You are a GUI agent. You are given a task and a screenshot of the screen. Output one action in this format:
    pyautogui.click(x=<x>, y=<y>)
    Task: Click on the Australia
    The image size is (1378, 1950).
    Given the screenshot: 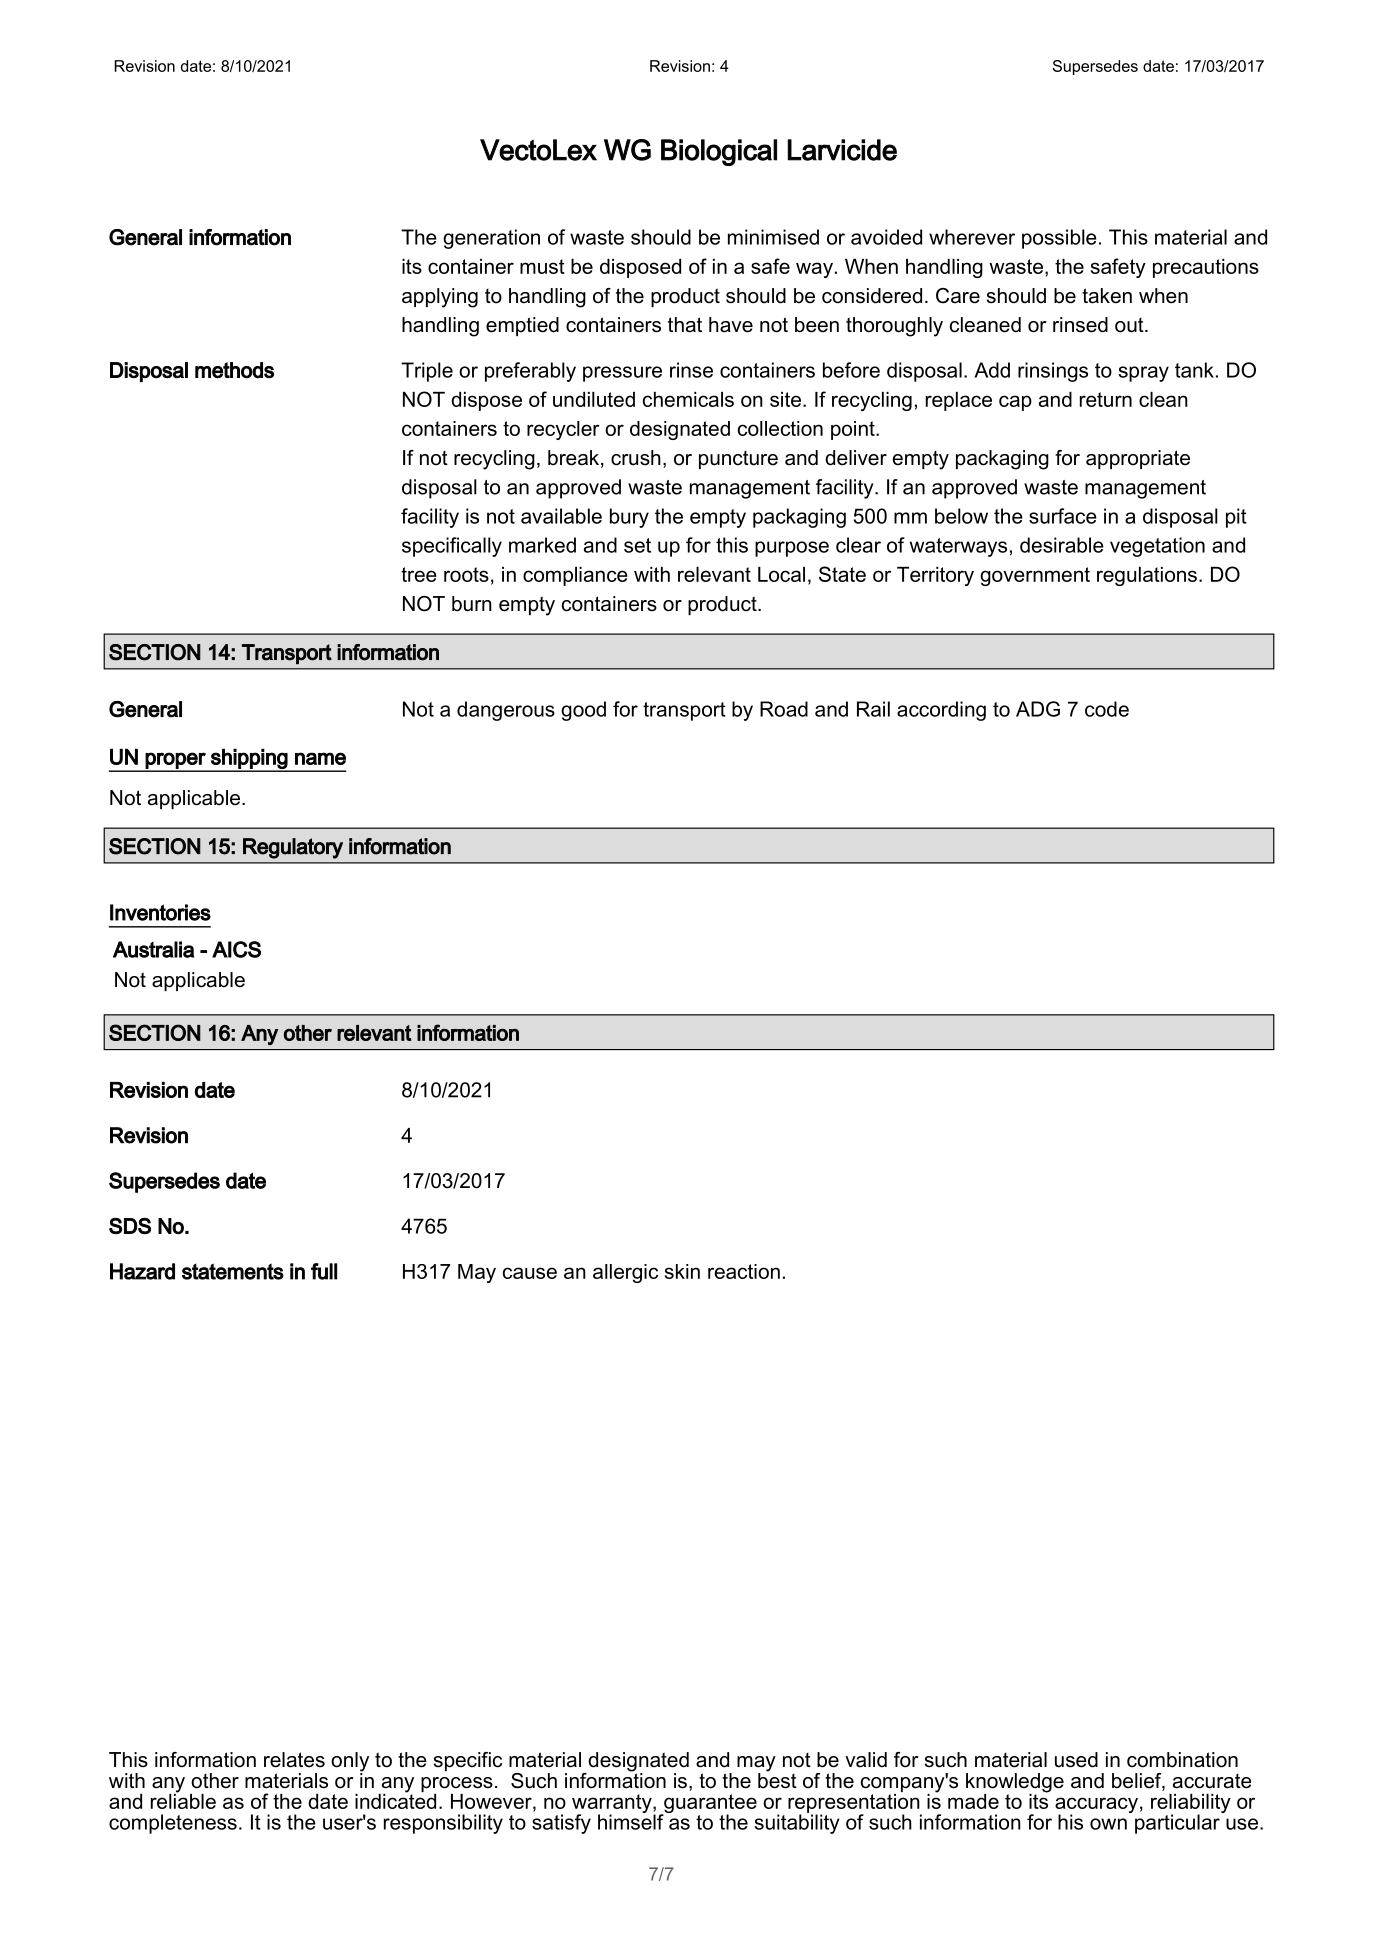 What is the action you would take?
    pyautogui.click(x=154, y=949)
